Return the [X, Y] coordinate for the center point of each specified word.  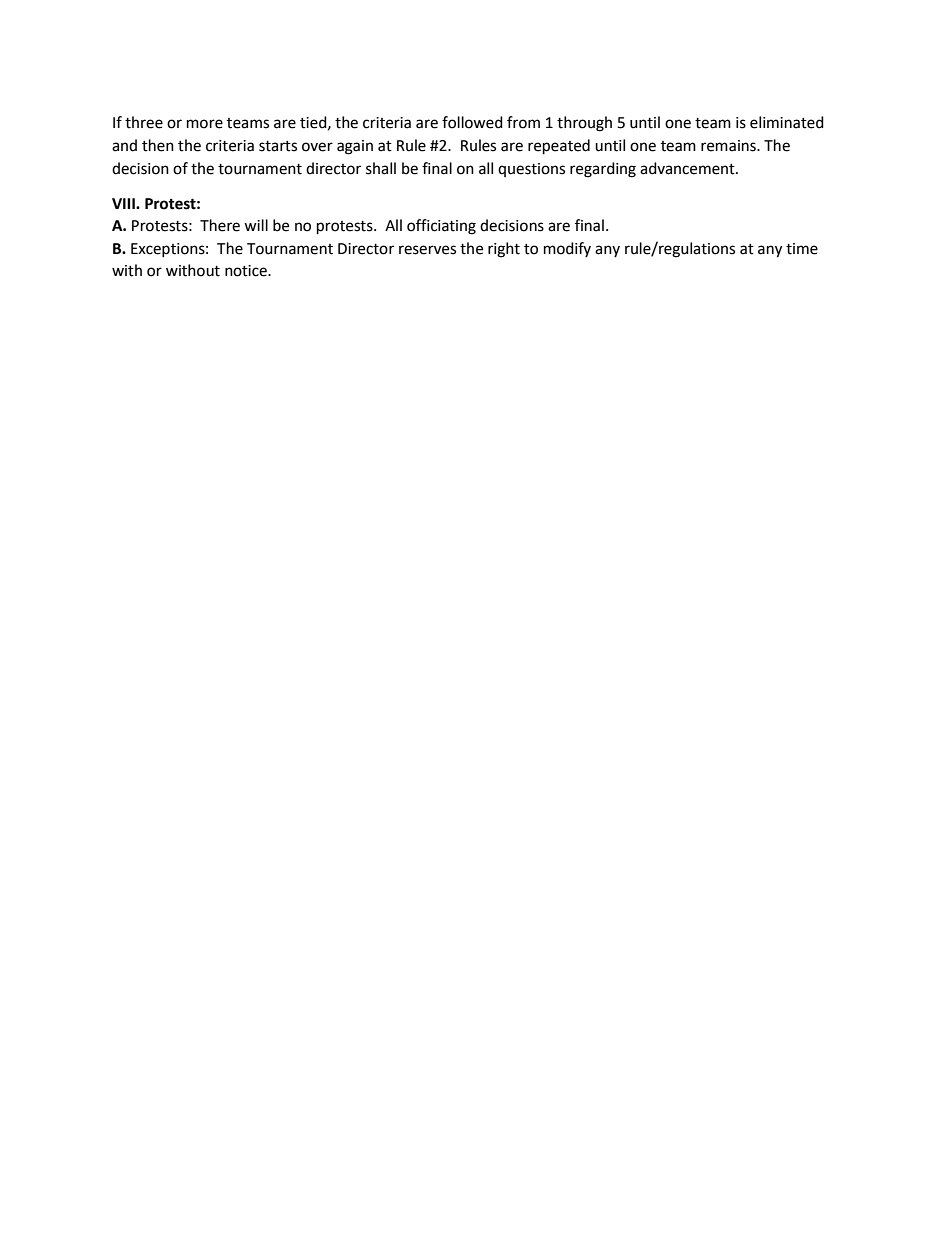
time [802, 249]
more [205, 124]
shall [381, 168]
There [220, 225]
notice [247, 271]
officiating [441, 227]
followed [472, 122]
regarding [603, 170]
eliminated [787, 122]
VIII [124, 203]
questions [531, 170]
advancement [688, 168]
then [158, 145]
